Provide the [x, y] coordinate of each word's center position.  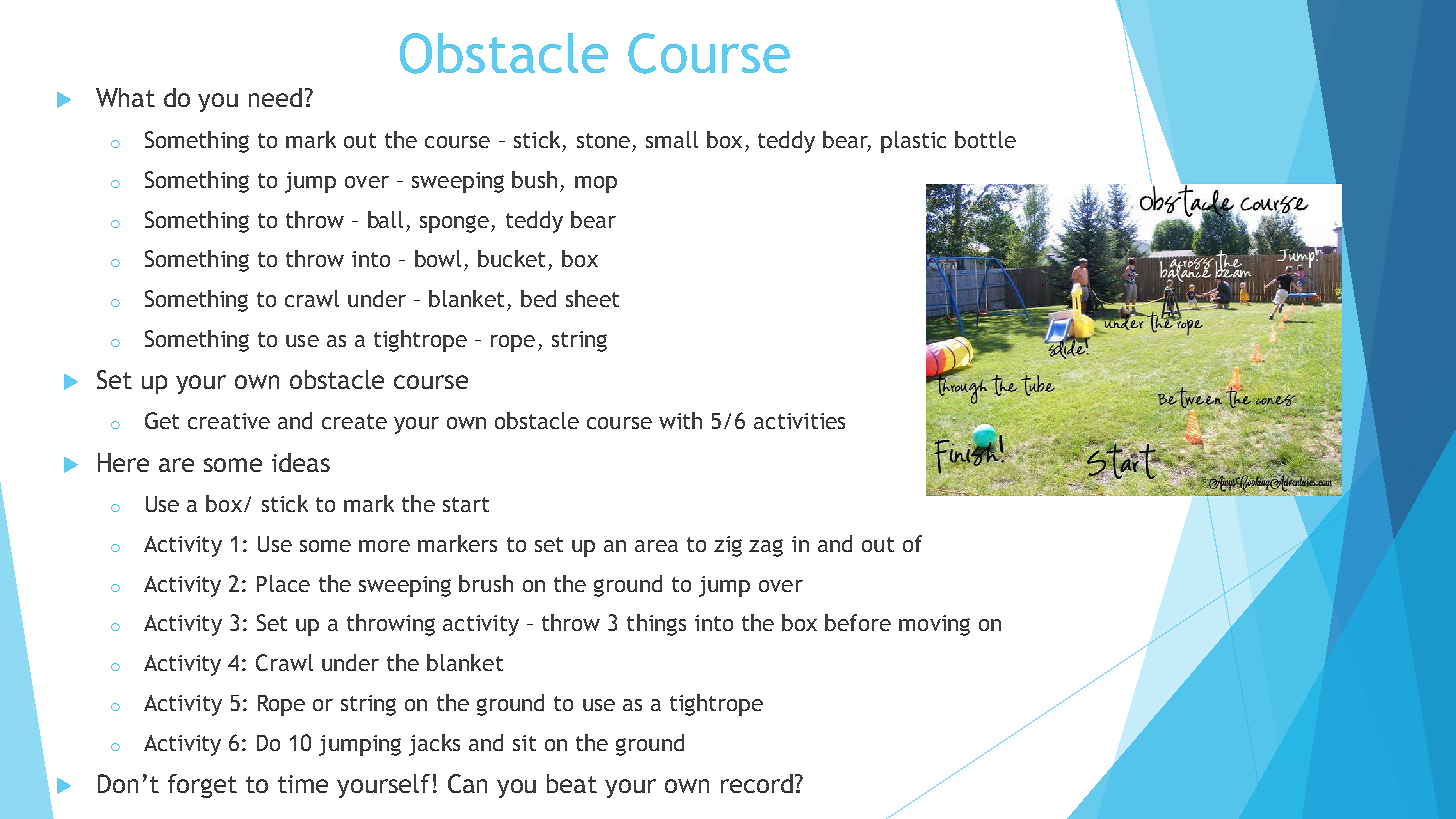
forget [202, 786]
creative [229, 421]
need [275, 97]
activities [799, 421]
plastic [913, 142]
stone [603, 140]
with [680, 420]
